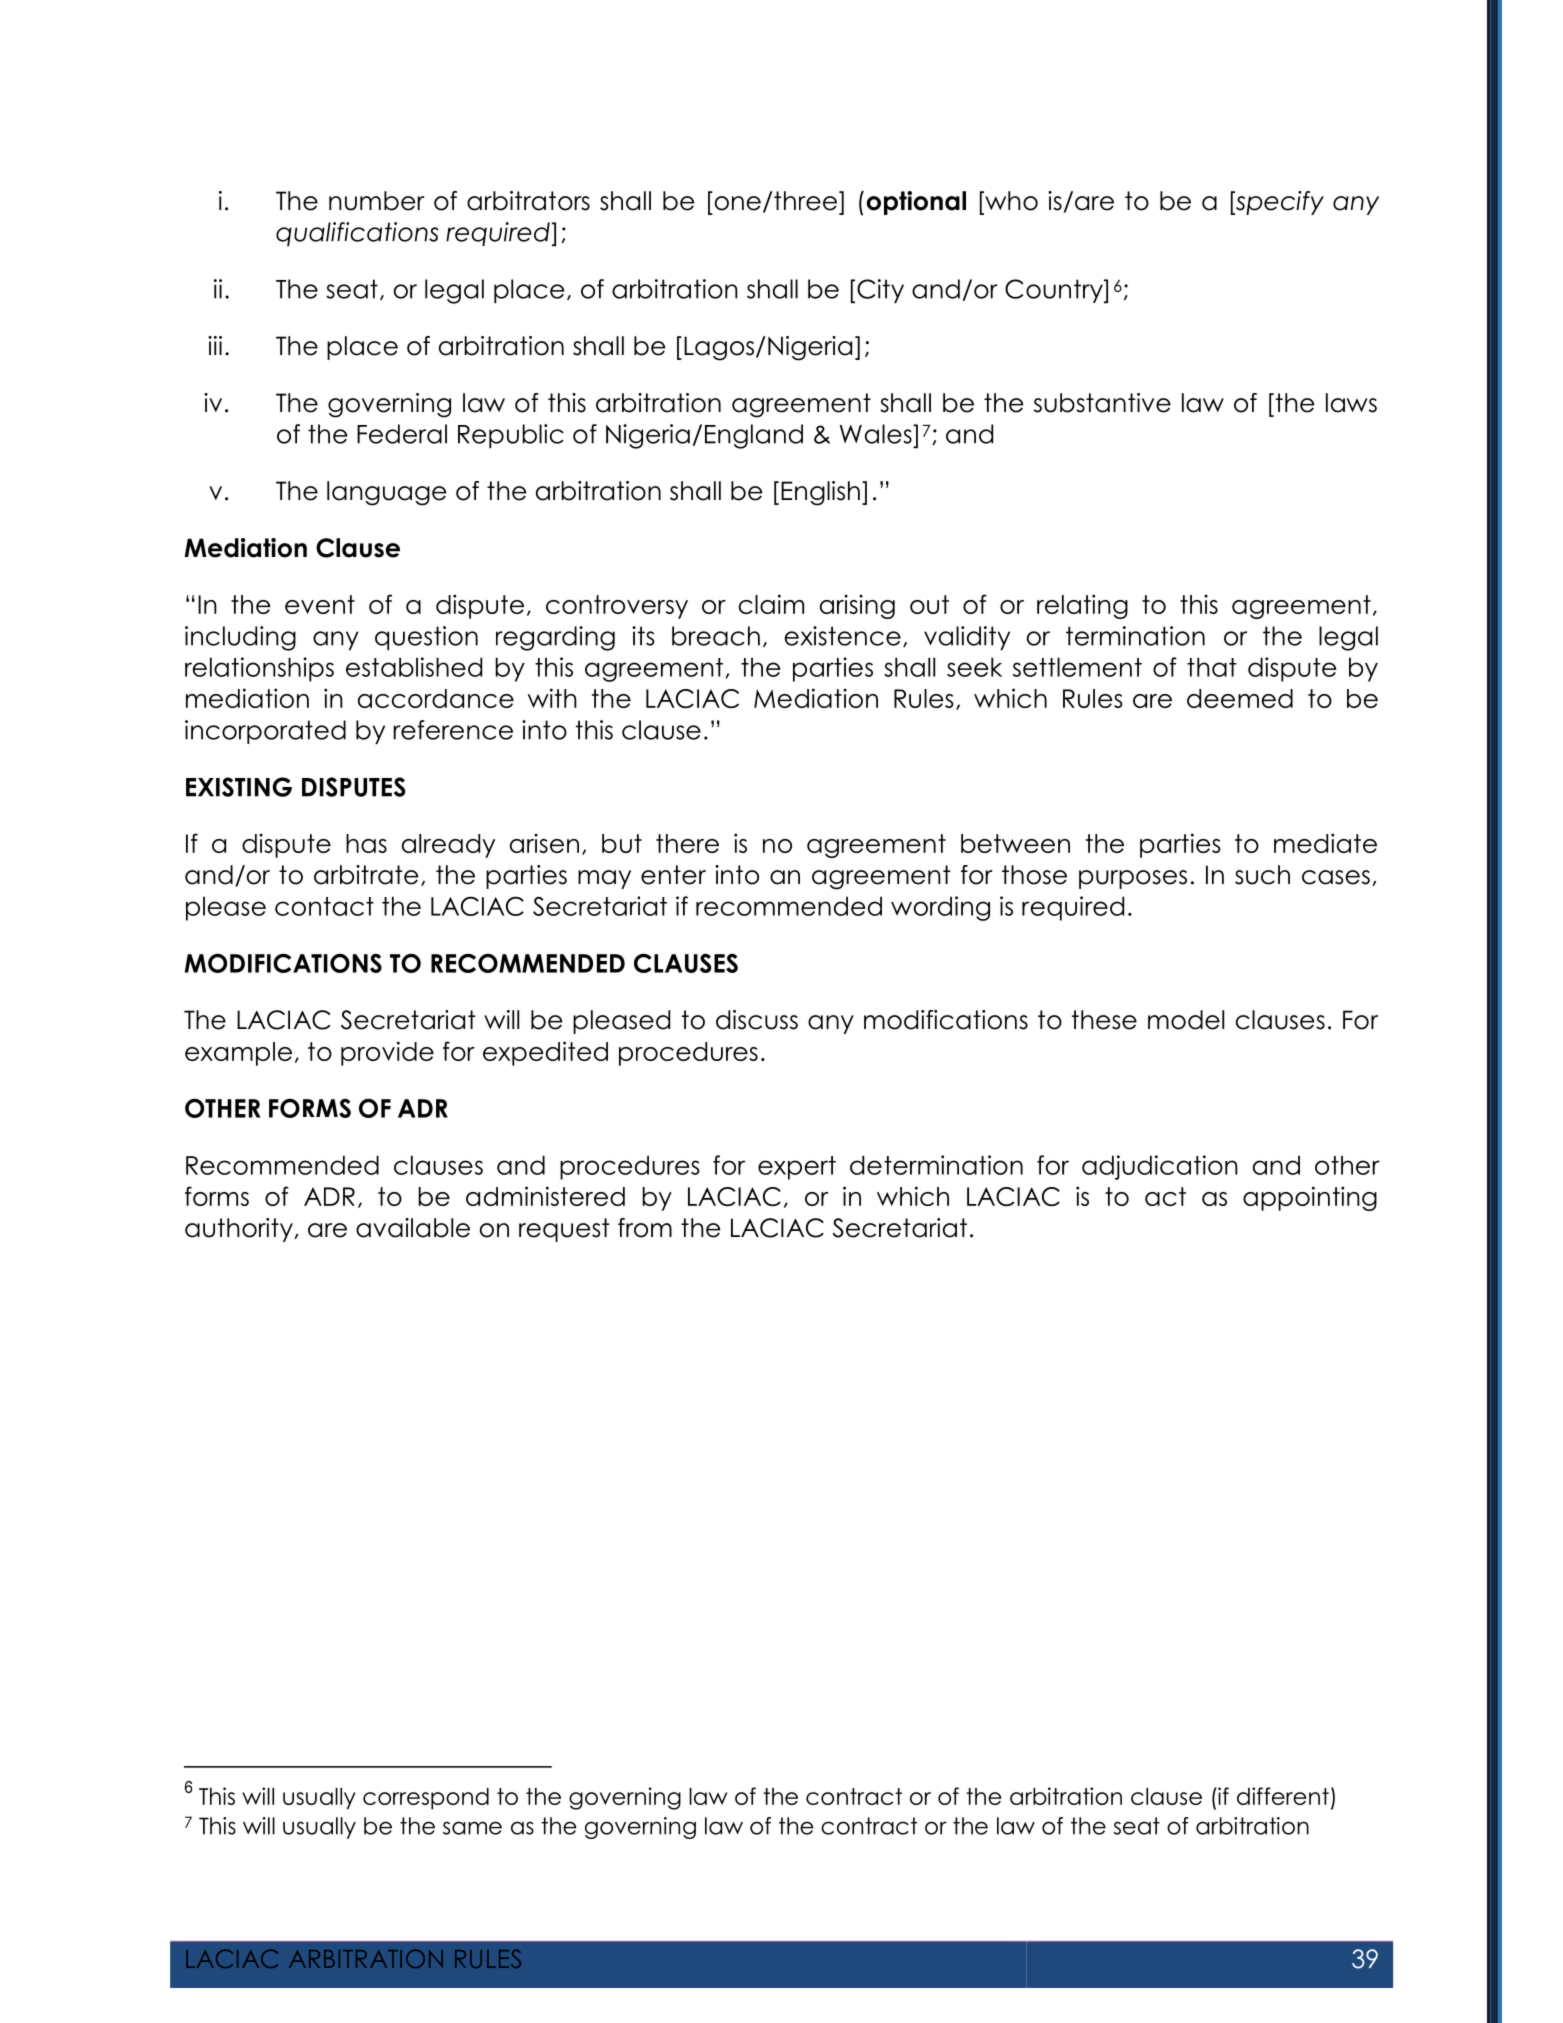 The width and height of the document is (1563, 2023). Describe the element at coordinates (1310, 1198) in the document. I see `appointing` at that location.
